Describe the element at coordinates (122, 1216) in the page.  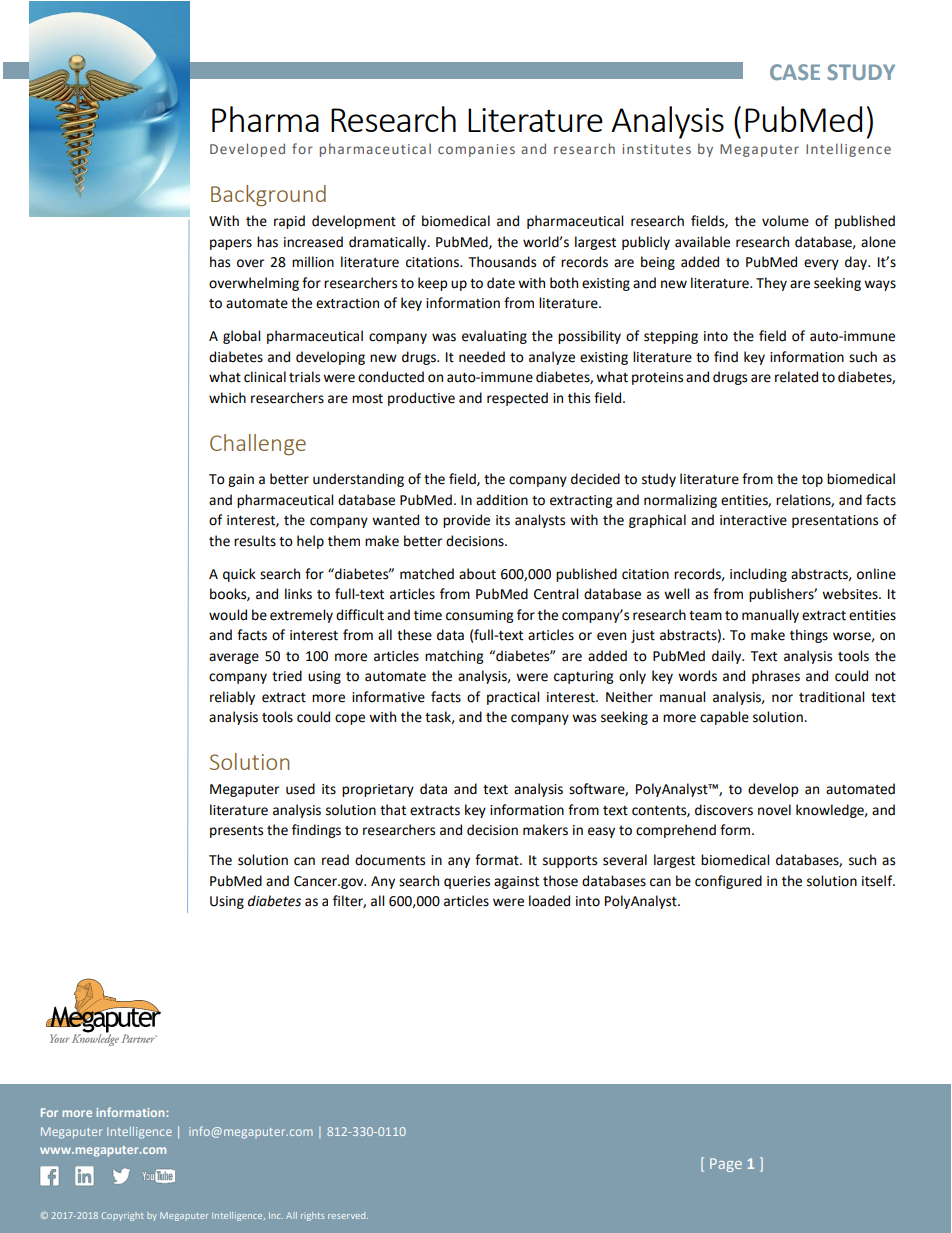
I see `Copyright` at that location.
